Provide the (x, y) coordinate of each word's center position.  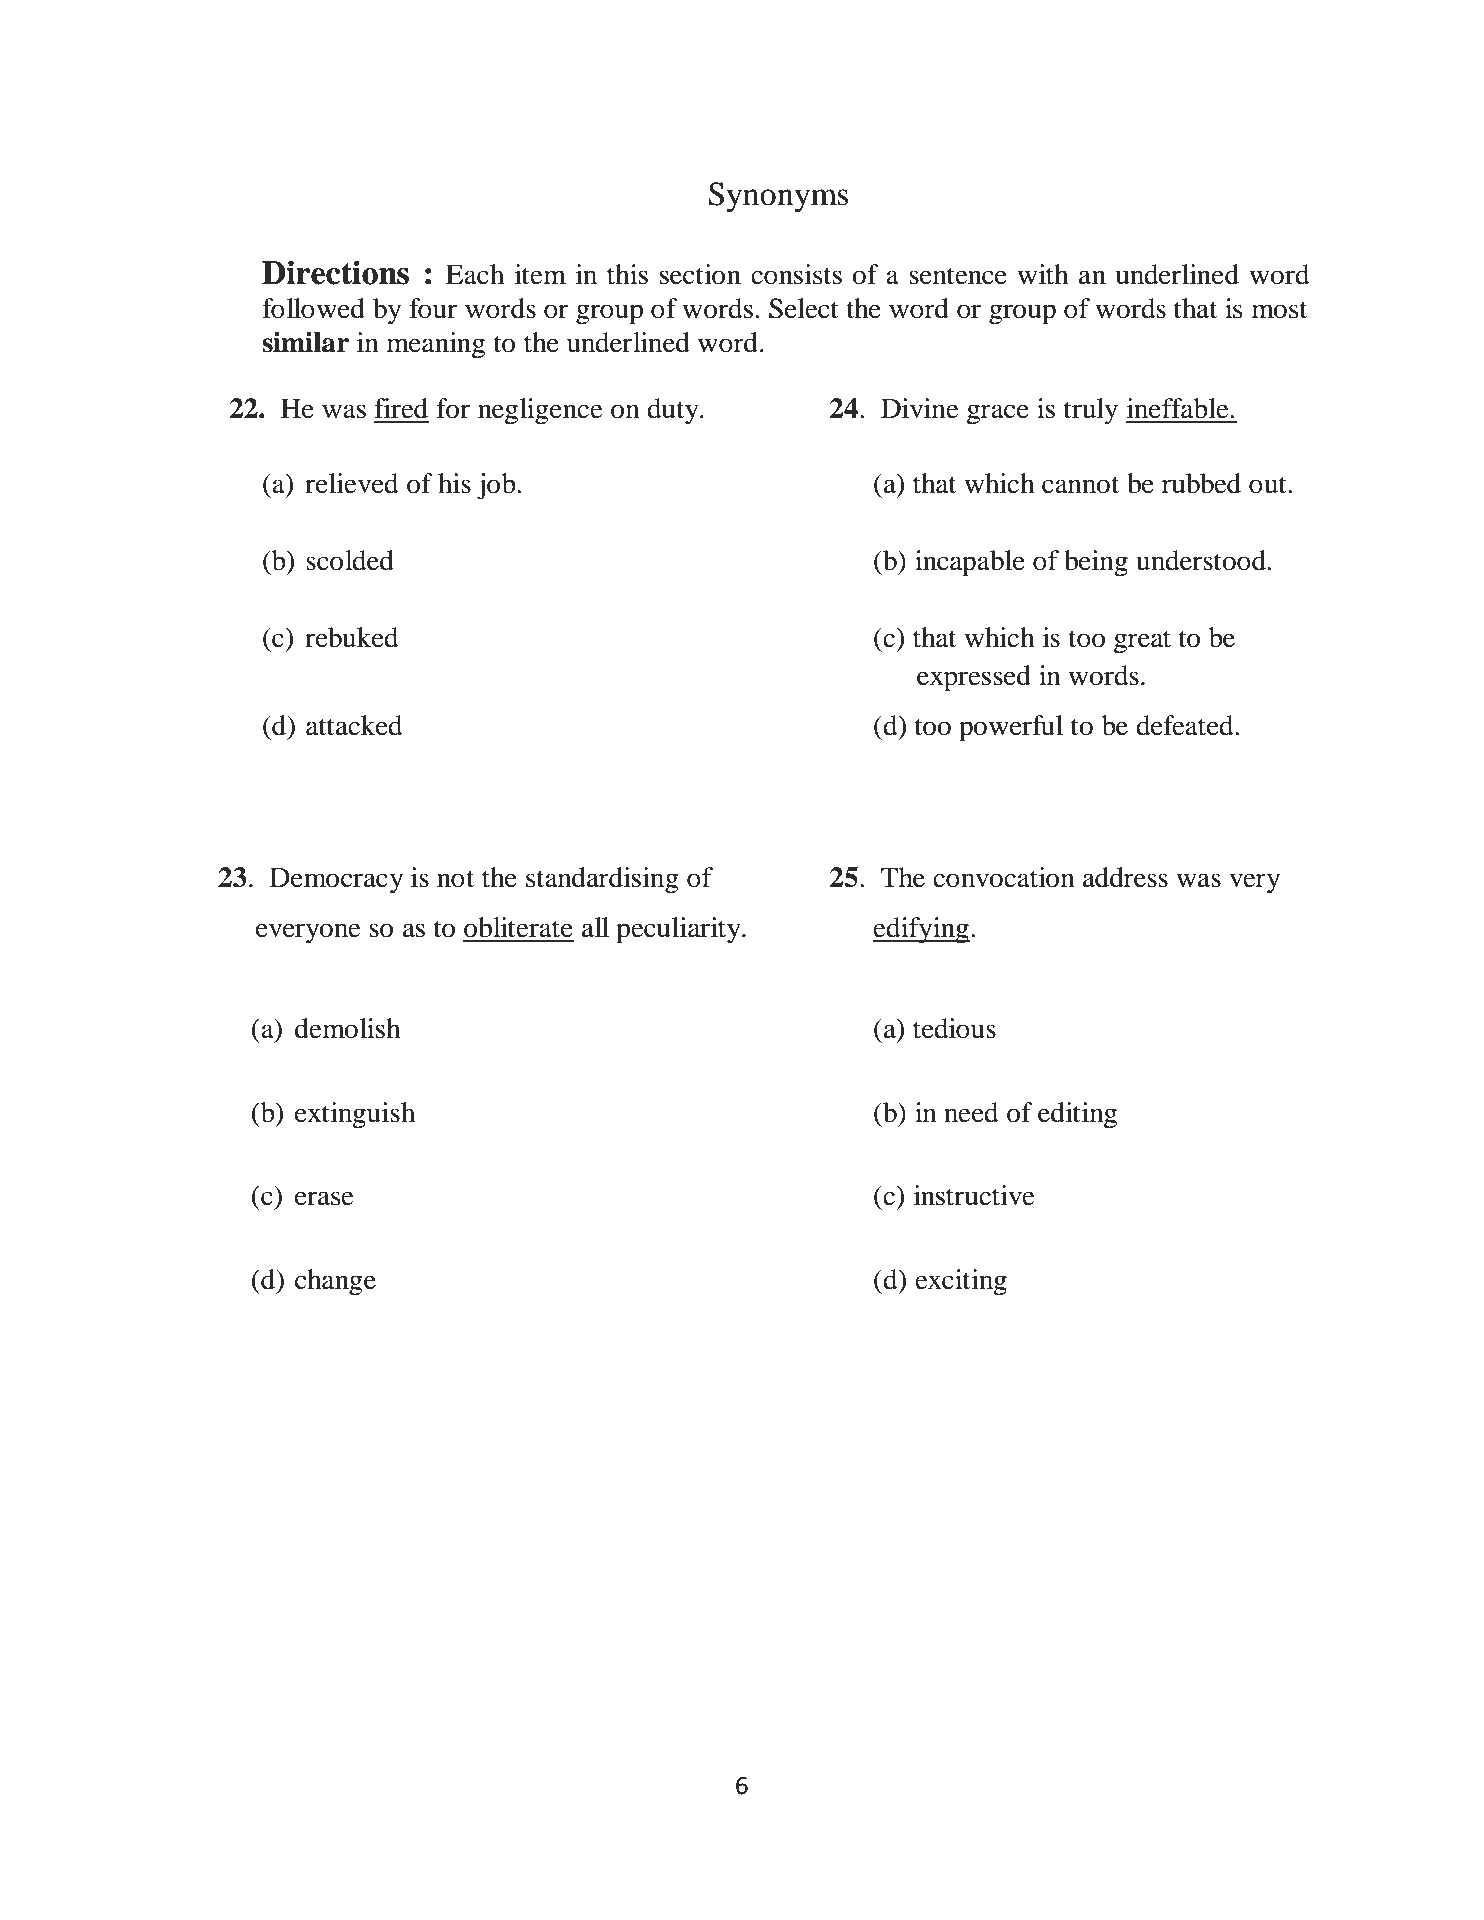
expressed (974, 678)
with (1043, 274)
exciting (961, 1282)
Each (475, 274)
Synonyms (778, 197)
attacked (354, 725)
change (335, 1282)
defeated (1186, 725)
